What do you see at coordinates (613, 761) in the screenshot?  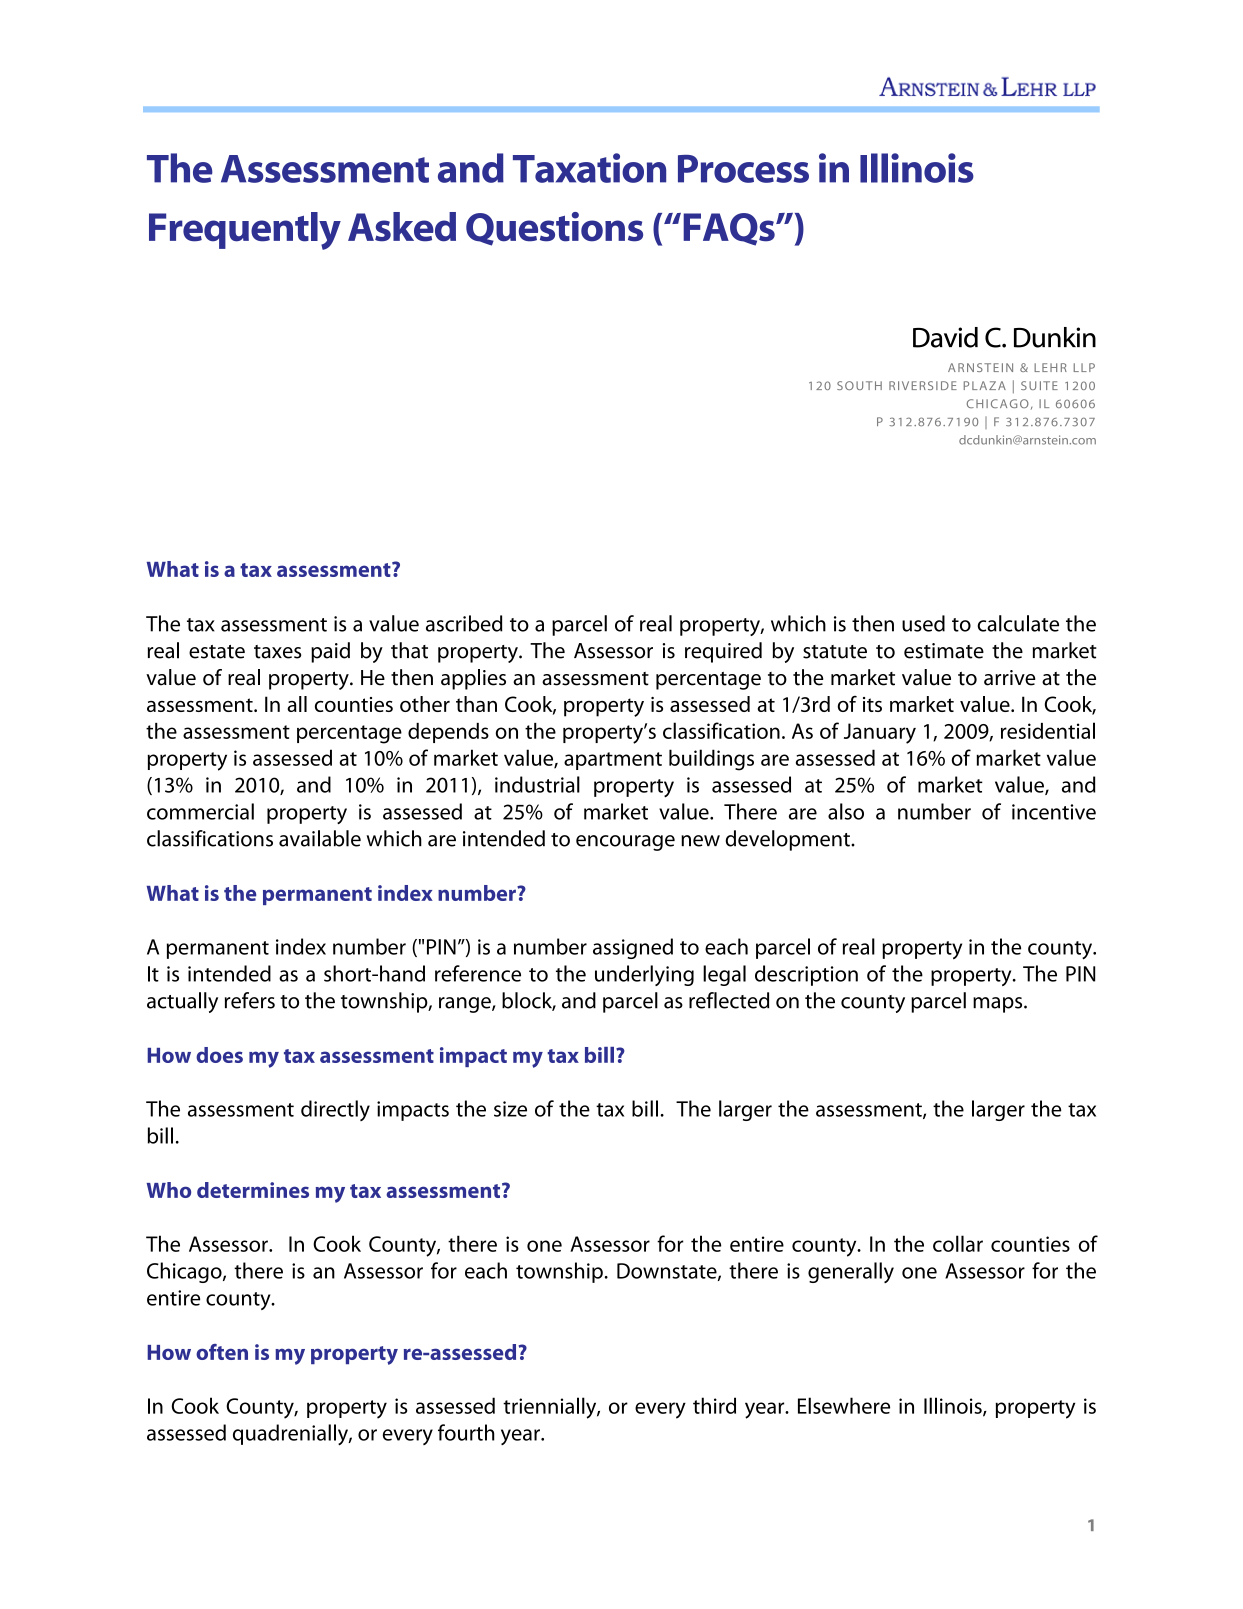 I see `apartment` at bounding box center [613, 761].
